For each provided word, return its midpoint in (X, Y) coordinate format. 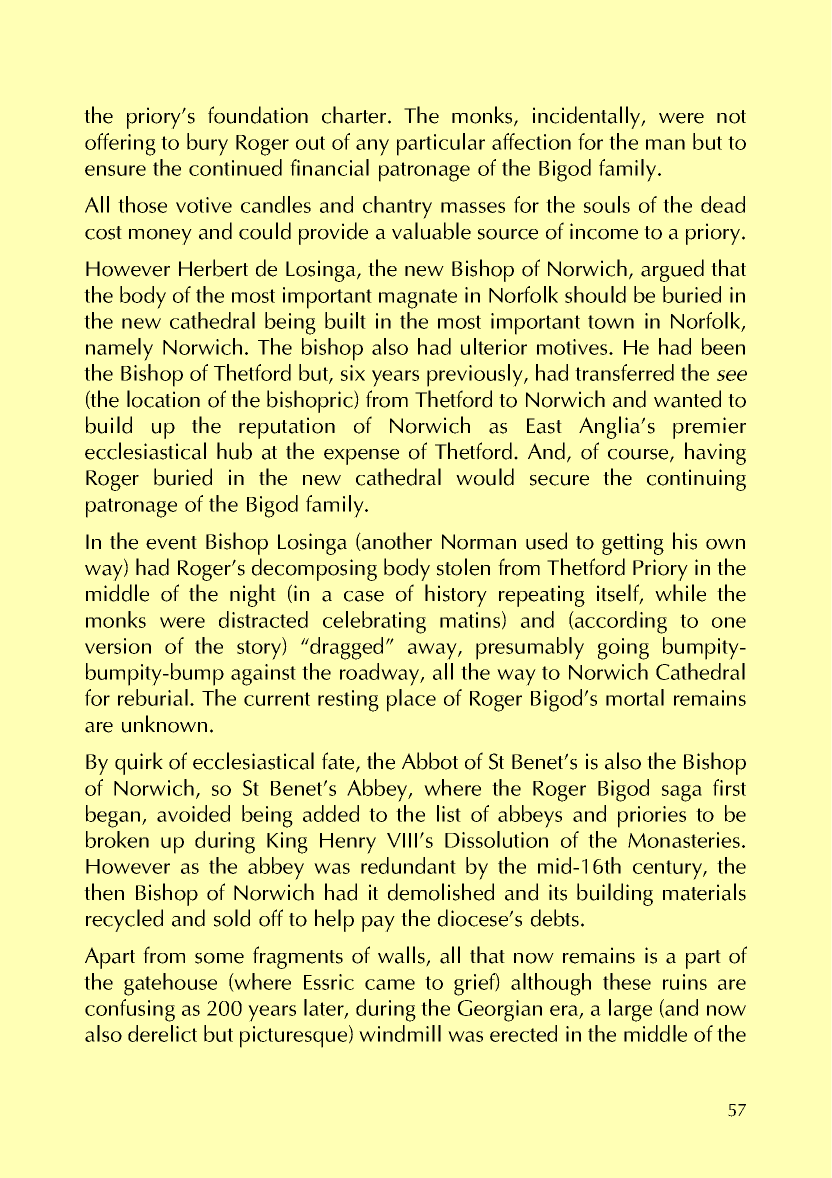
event (171, 543)
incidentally (588, 117)
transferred (624, 372)
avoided (193, 813)
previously (476, 375)
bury (207, 144)
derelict (162, 1033)
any (372, 147)
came (390, 984)
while (680, 593)
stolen (463, 567)
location (163, 399)
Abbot (430, 761)
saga (682, 793)
